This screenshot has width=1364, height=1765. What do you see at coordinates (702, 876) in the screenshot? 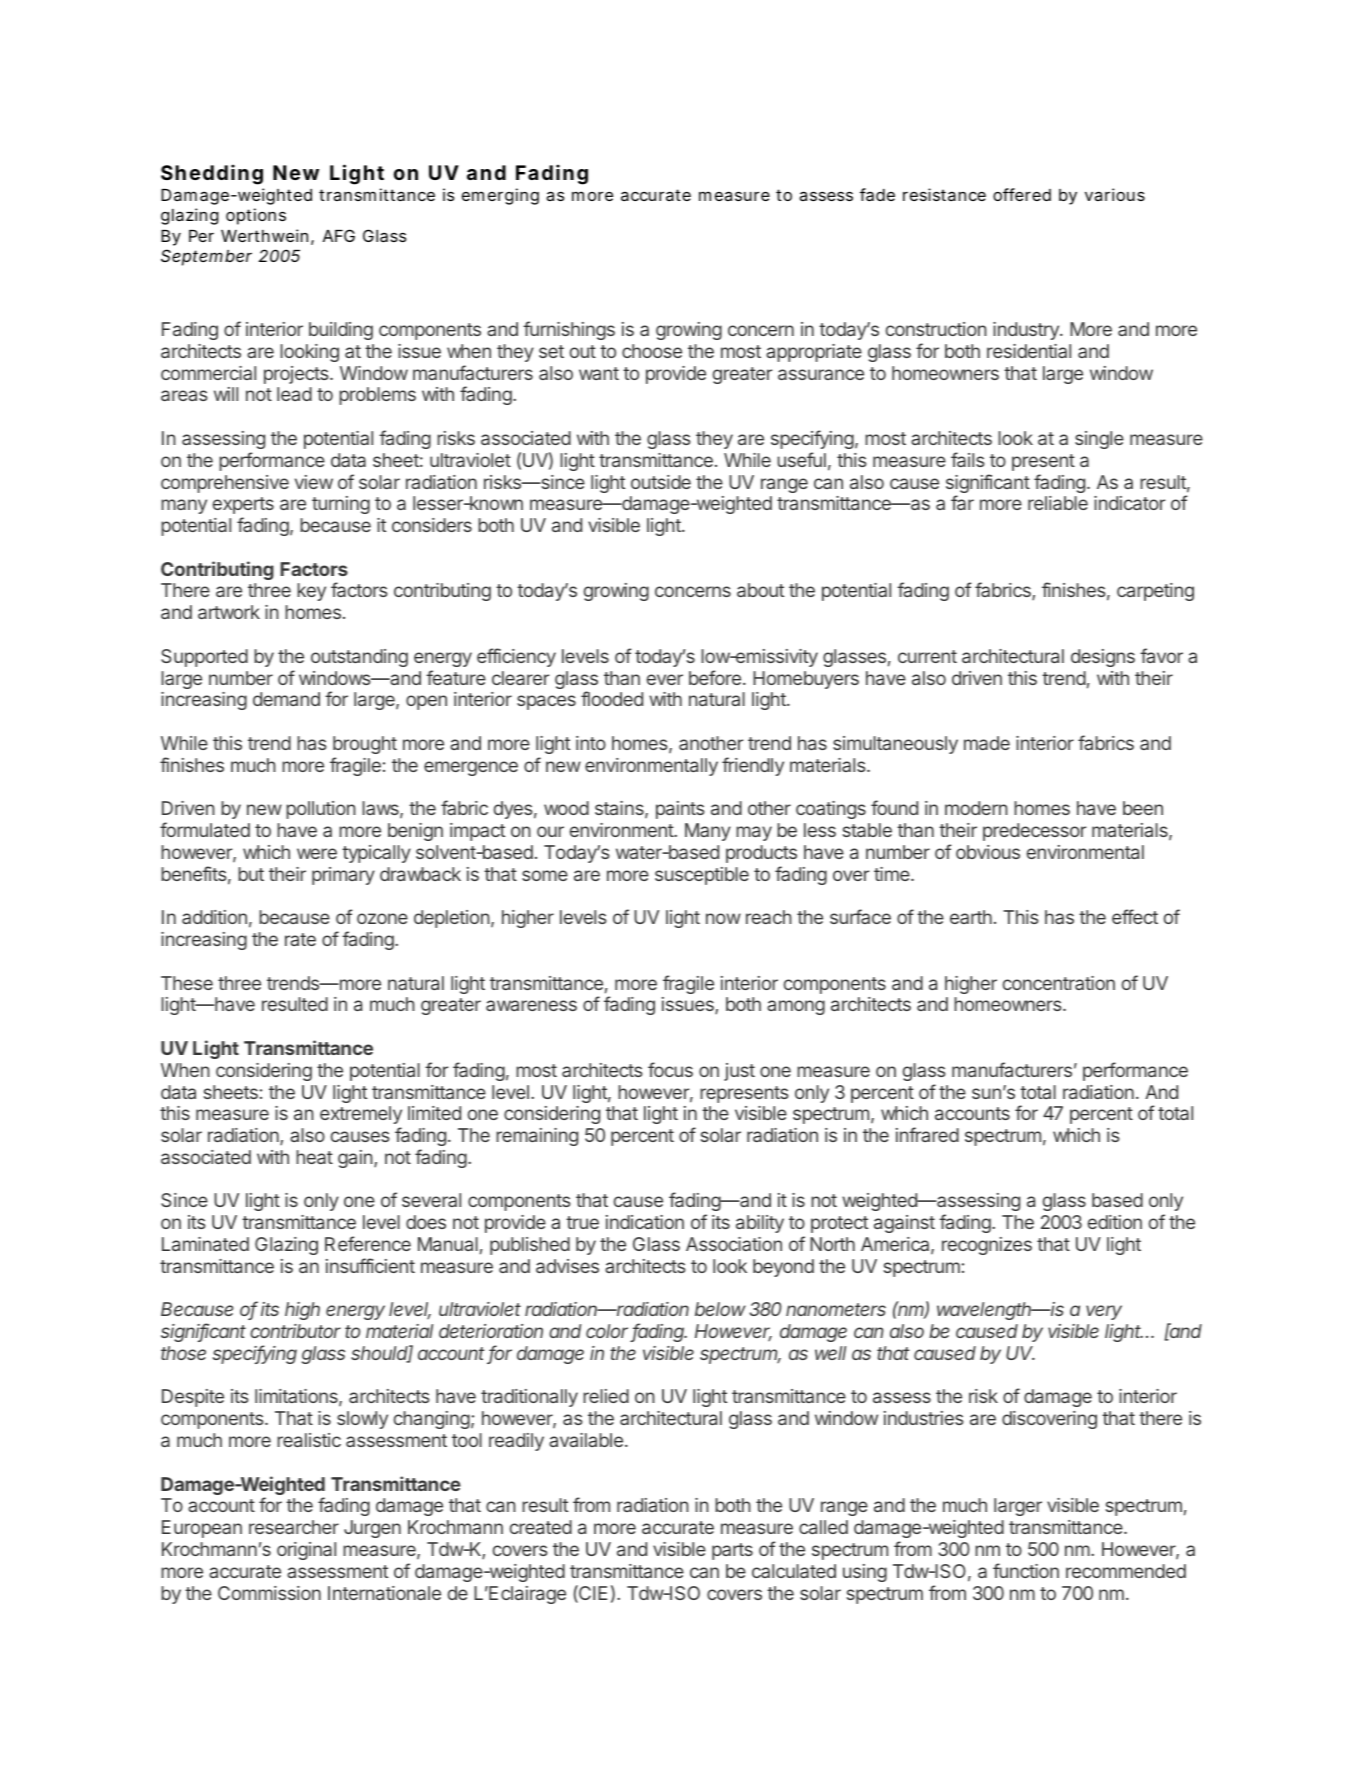
I see `susceptible` at bounding box center [702, 876].
